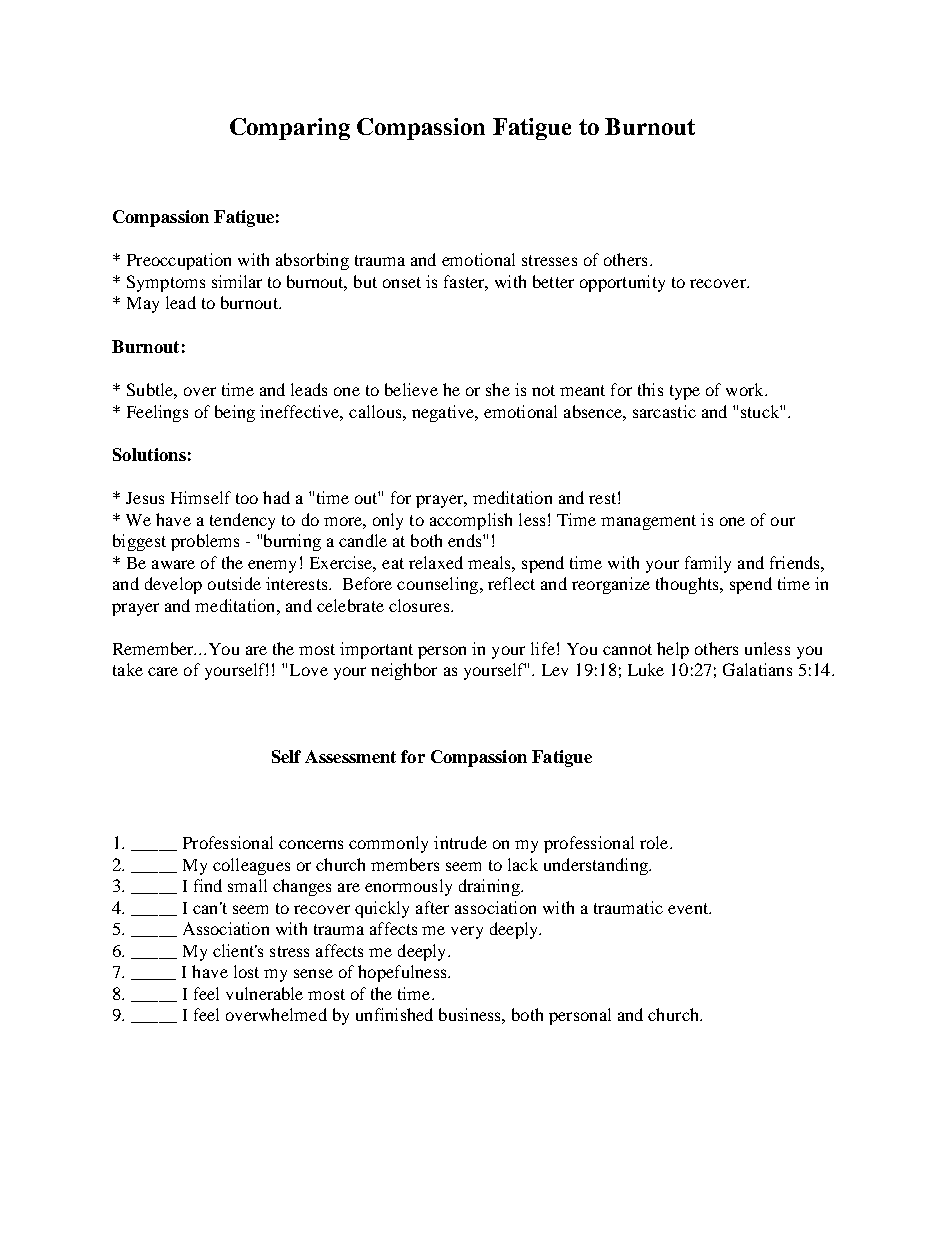 This screenshot has height=1233, width=952. Describe the element at coordinates (622, 283) in the screenshot. I see `opportunity` at that location.
